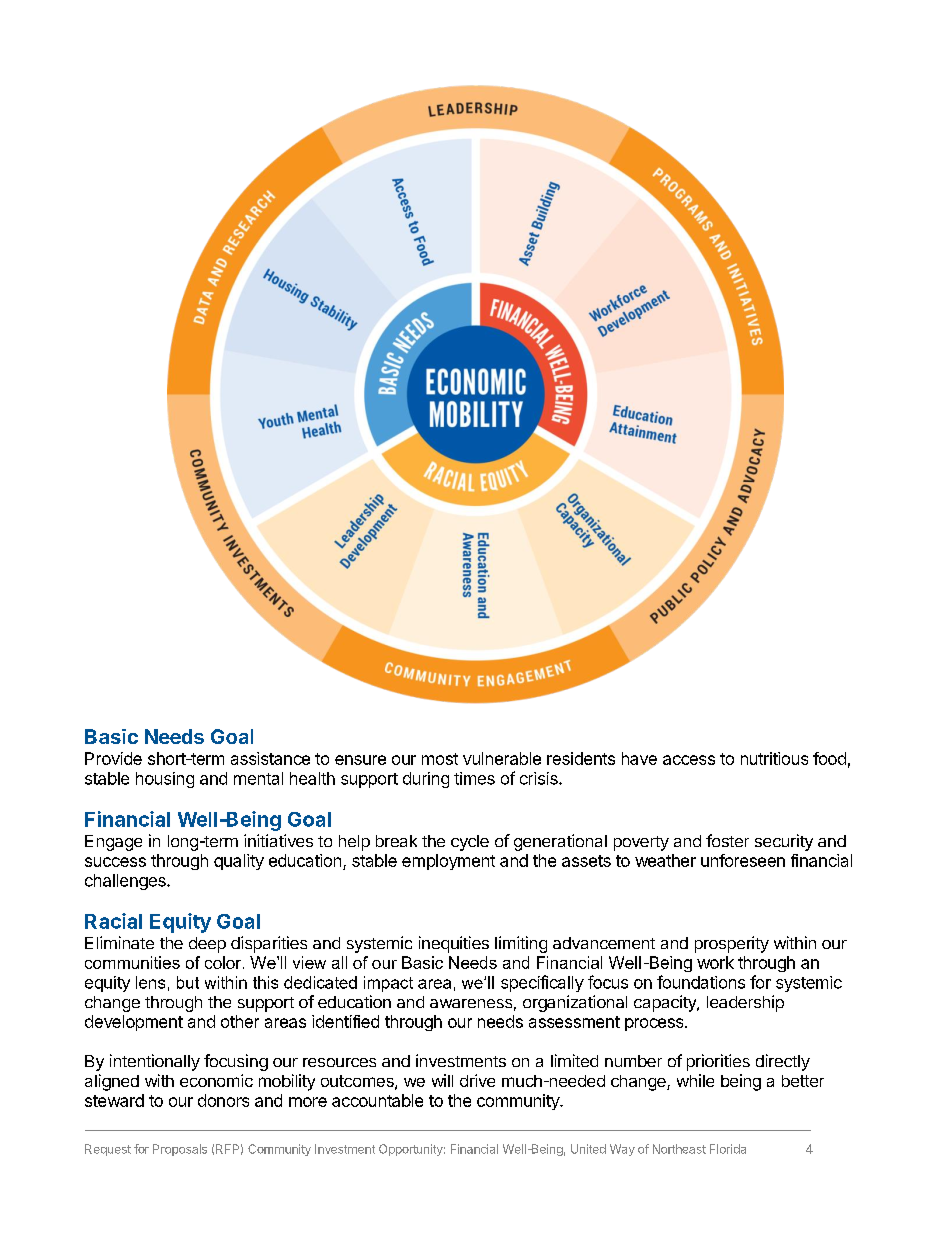 Image resolution: width=952 pixels, height=1233 pixels. What do you see at coordinates (588, 1149) in the document?
I see `United` at bounding box center [588, 1149].
